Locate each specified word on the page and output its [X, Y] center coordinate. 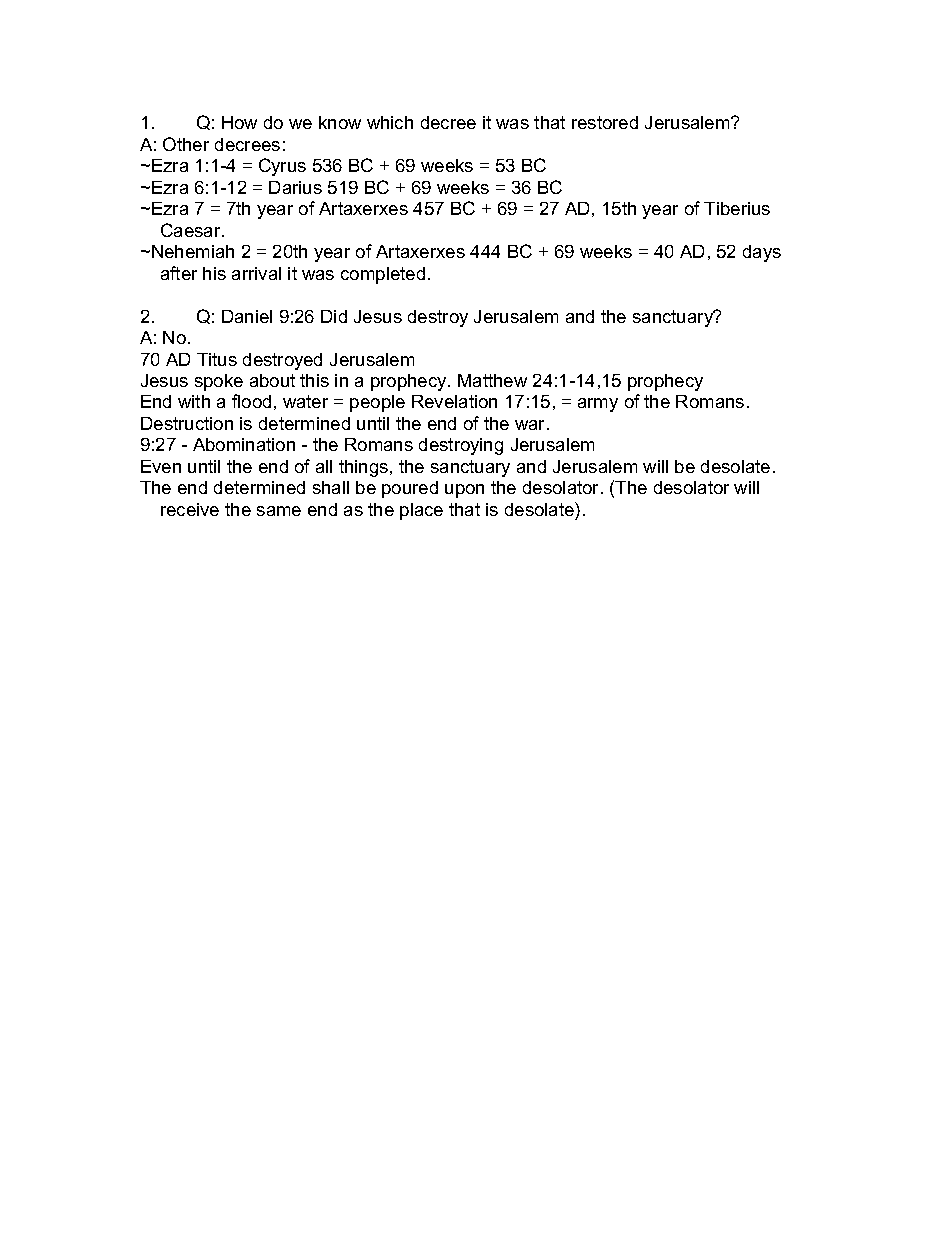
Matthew [492, 380]
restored [605, 122]
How [239, 122]
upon [464, 491]
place [421, 511]
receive [190, 509]
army [598, 405]
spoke [219, 382]
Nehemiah [193, 251]
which [390, 122]
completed [383, 275]
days [762, 253]
